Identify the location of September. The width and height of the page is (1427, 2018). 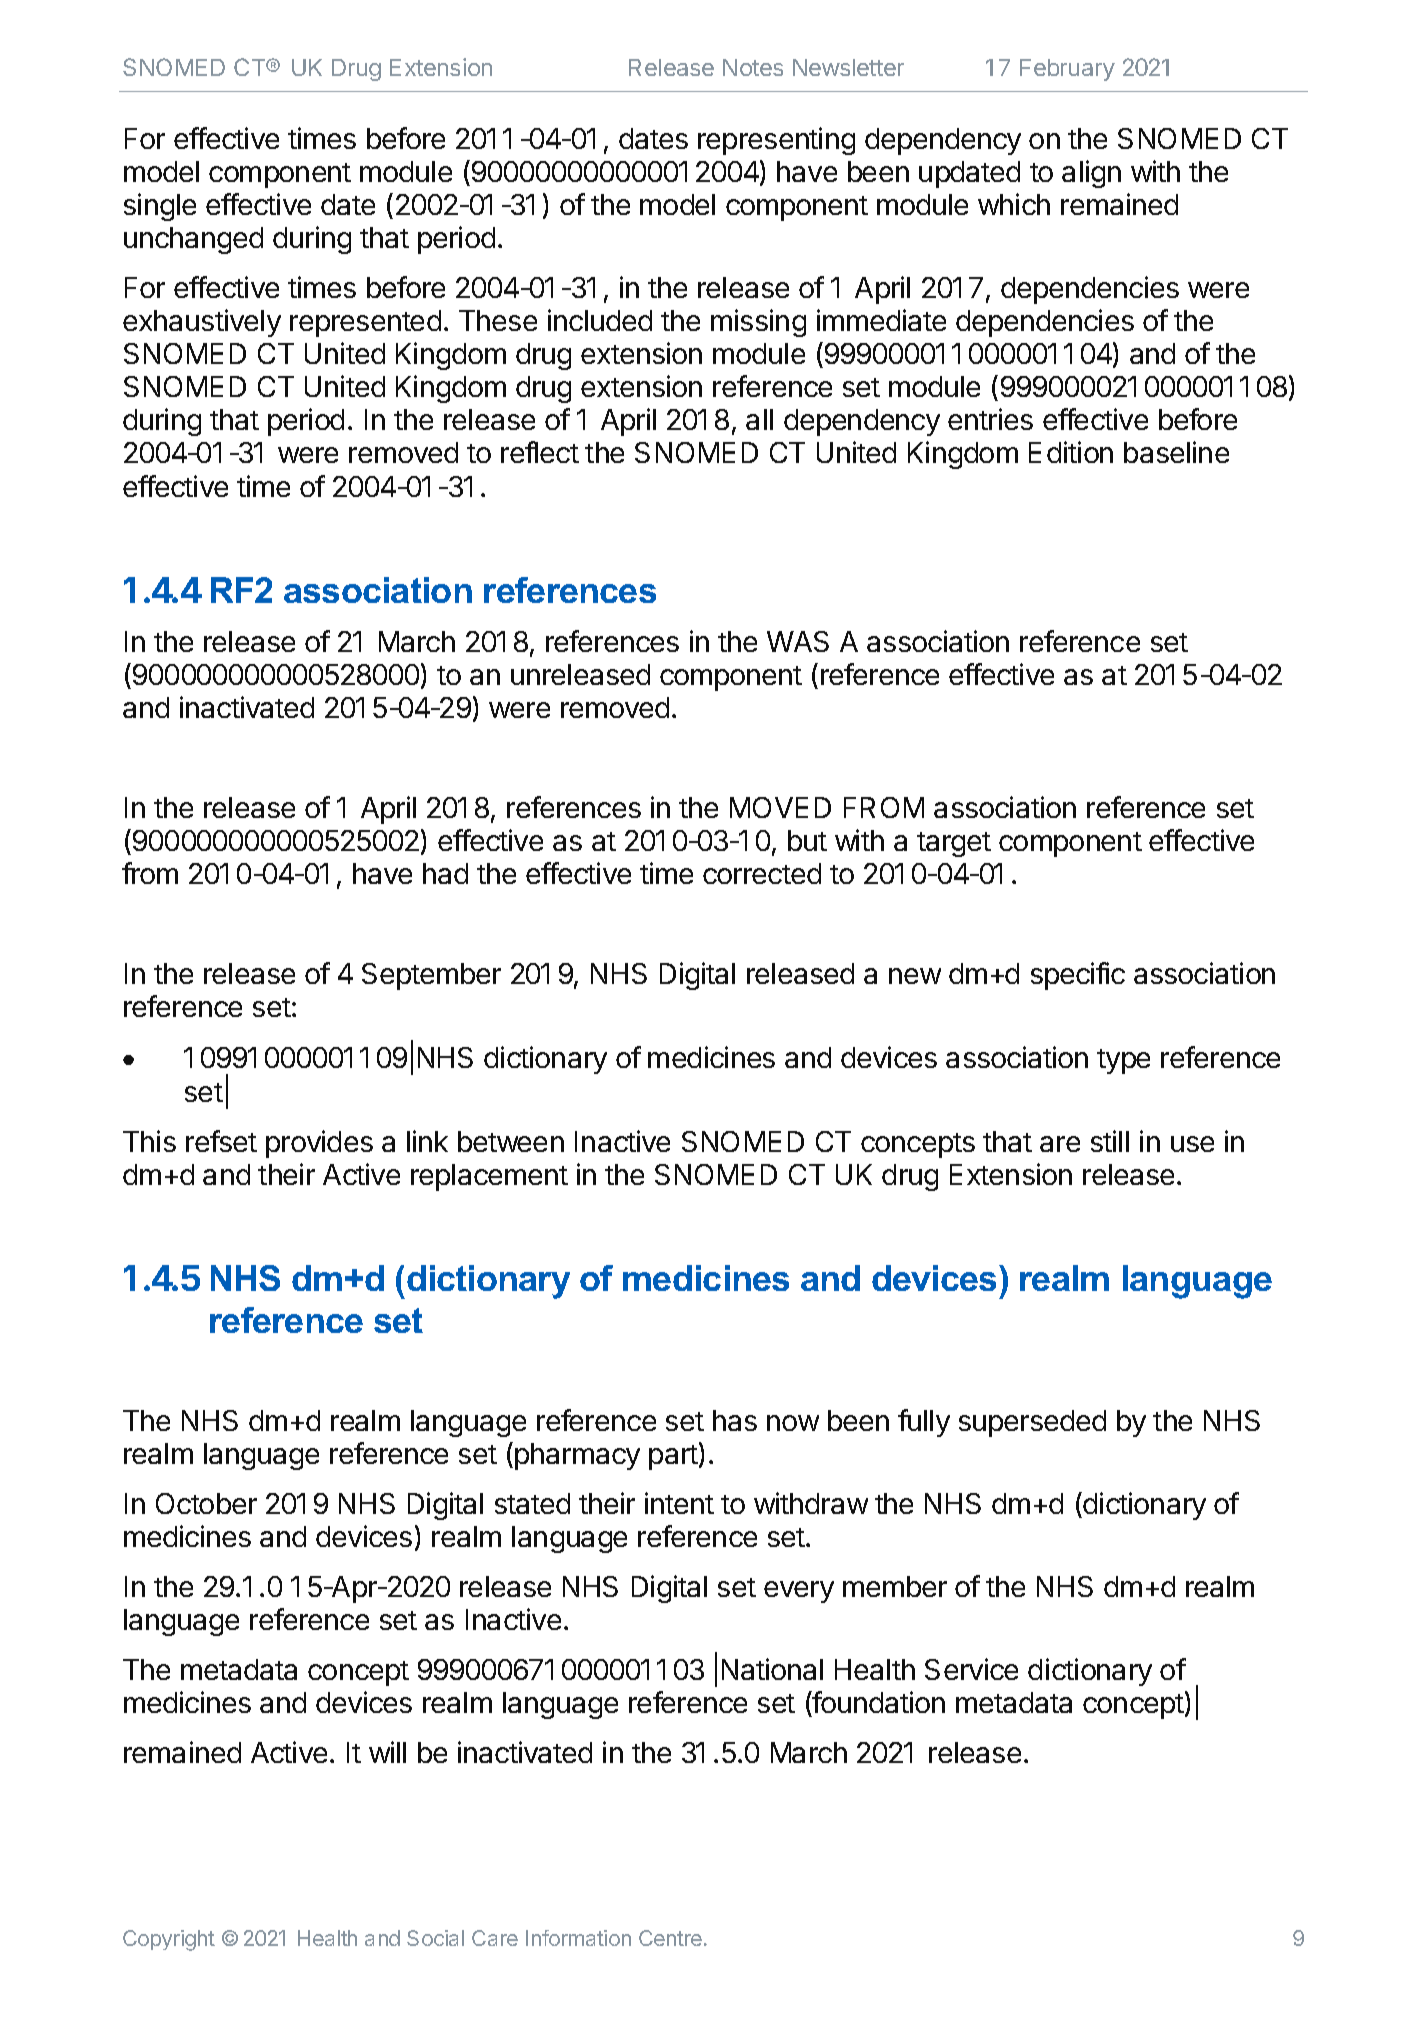
(431, 976).
